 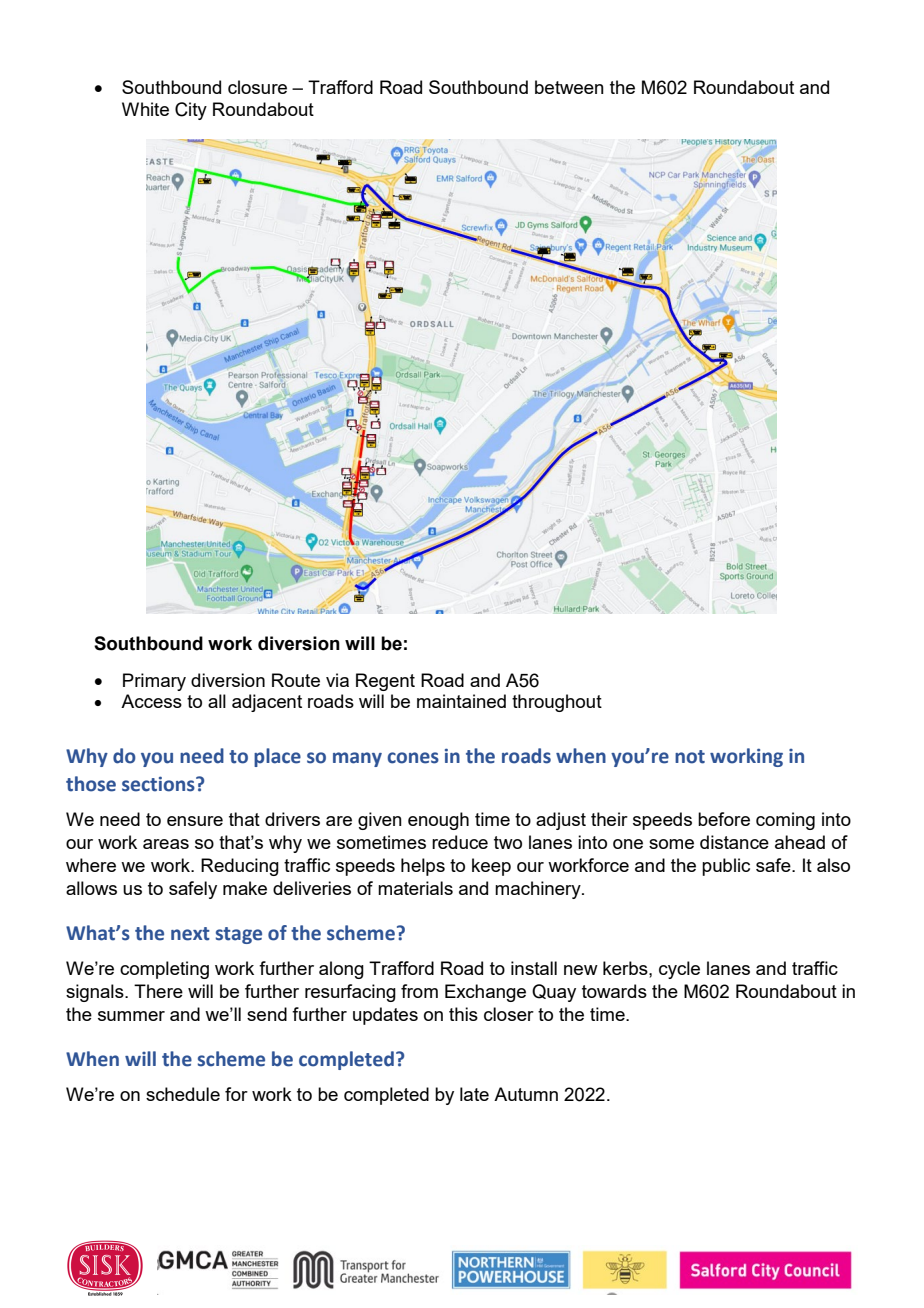 I want to click on closure, so click(x=257, y=87).
